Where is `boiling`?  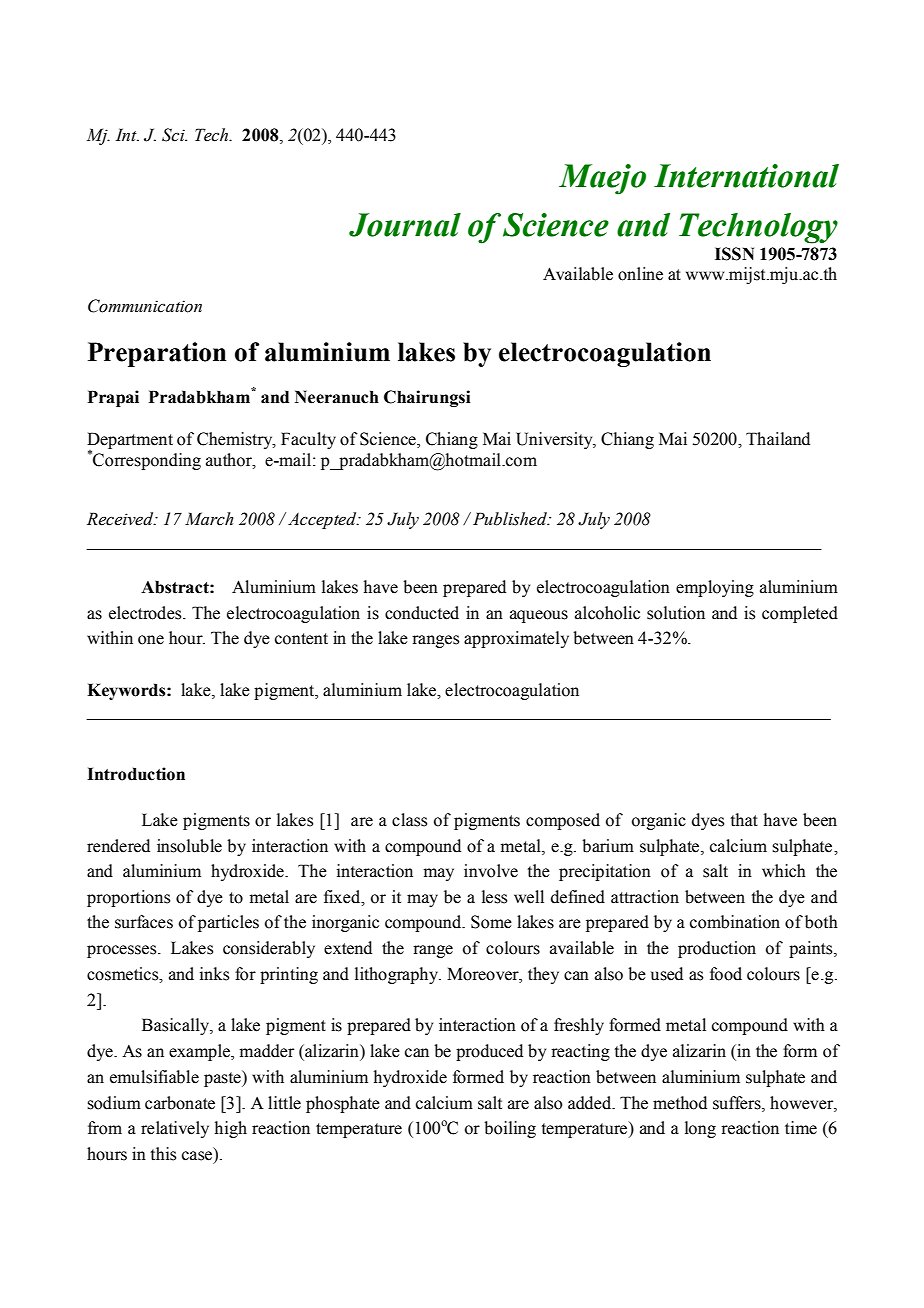 boiling is located at coordinates (510, 1129).
